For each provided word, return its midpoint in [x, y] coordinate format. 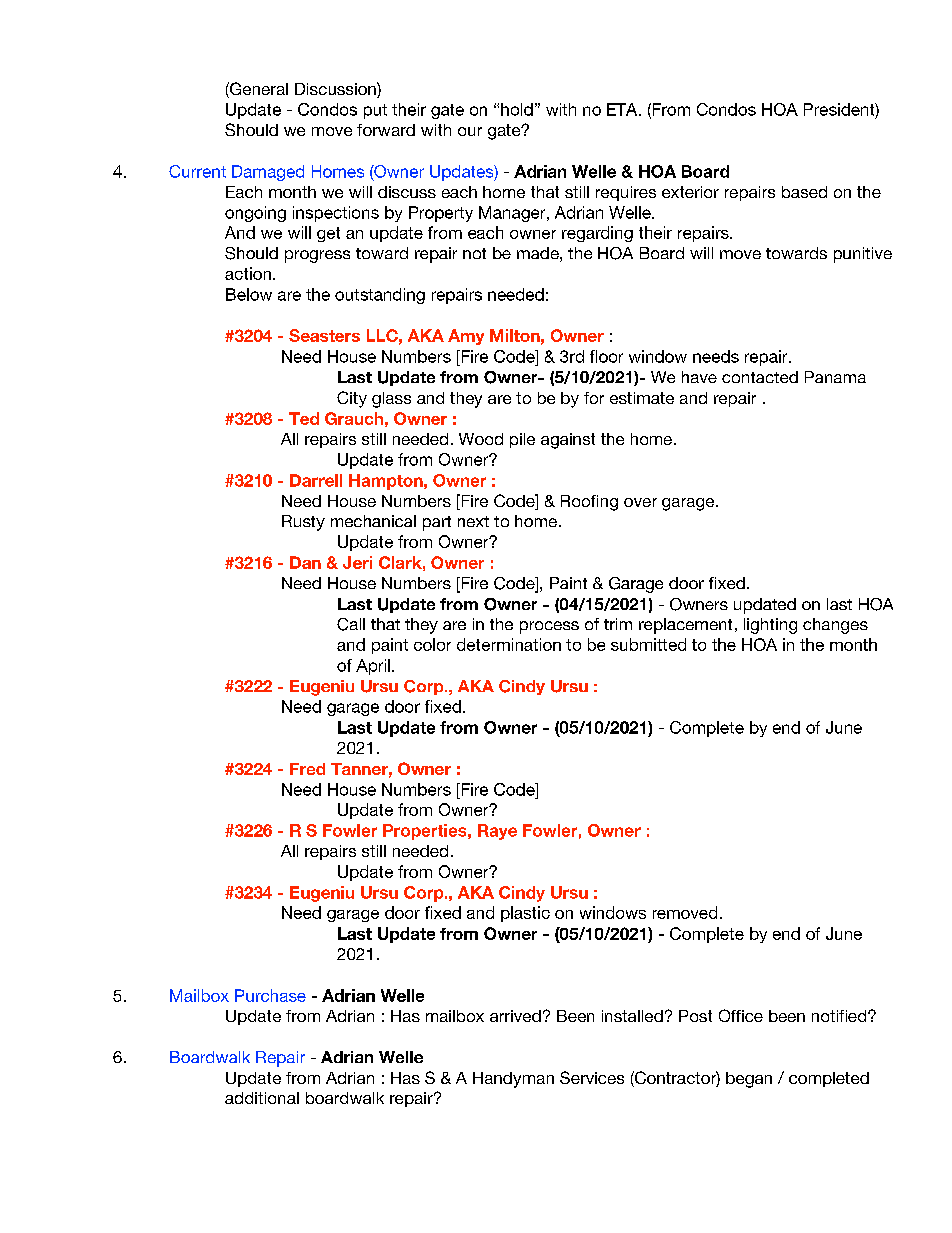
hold [517, 109]
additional [262, 1098]
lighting [770, 626]
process [549, 627]
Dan [305, 562]
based [804, 192]
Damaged [268, 173]
